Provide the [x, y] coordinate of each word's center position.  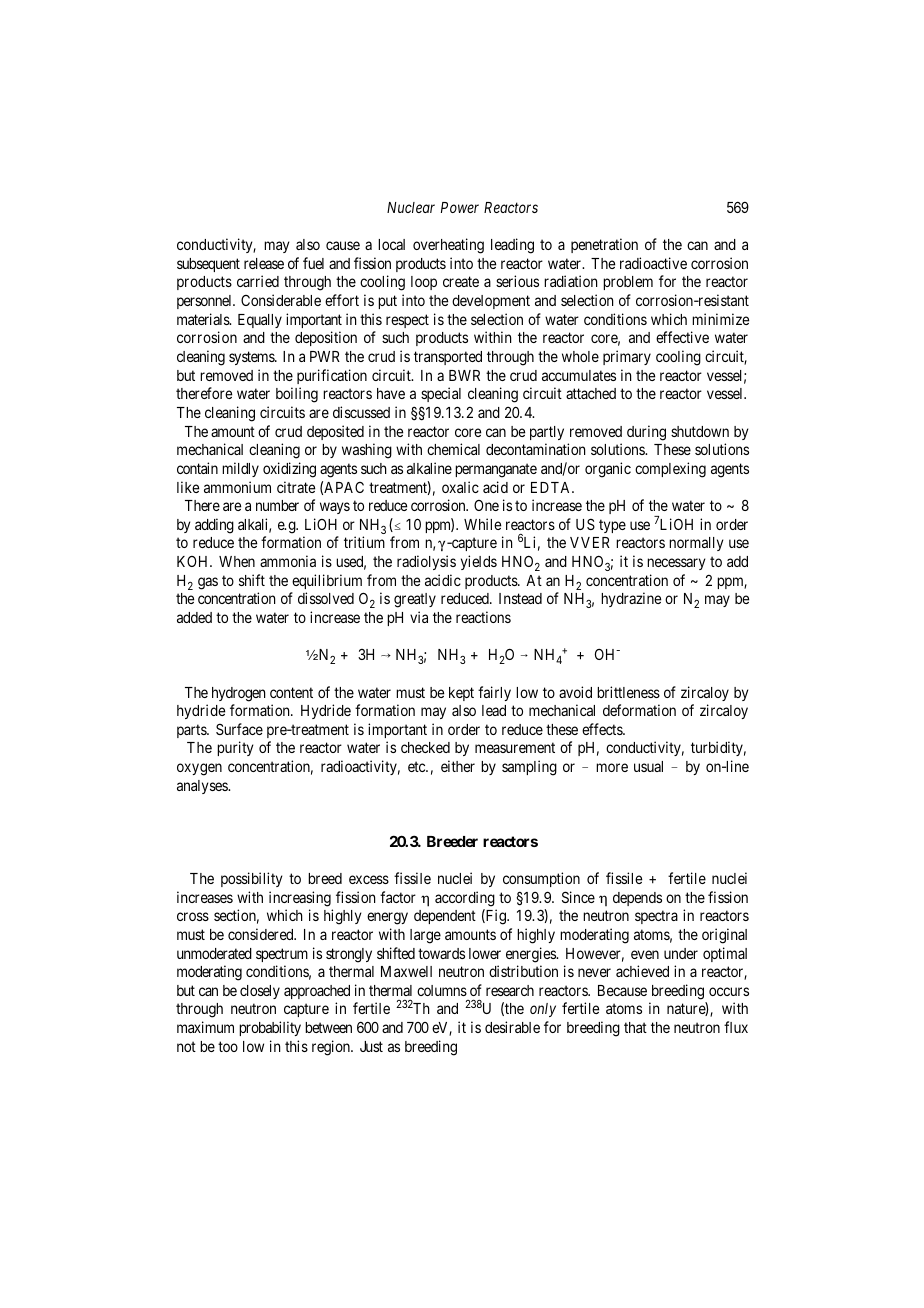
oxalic [460, 487]
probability [270, 1028]
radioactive [653, 263]
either [458, 766]
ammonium [237, 487]
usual [648, 766]
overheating [448, 246]
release [264, 263]
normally [696, 544]
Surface [239, 729]
